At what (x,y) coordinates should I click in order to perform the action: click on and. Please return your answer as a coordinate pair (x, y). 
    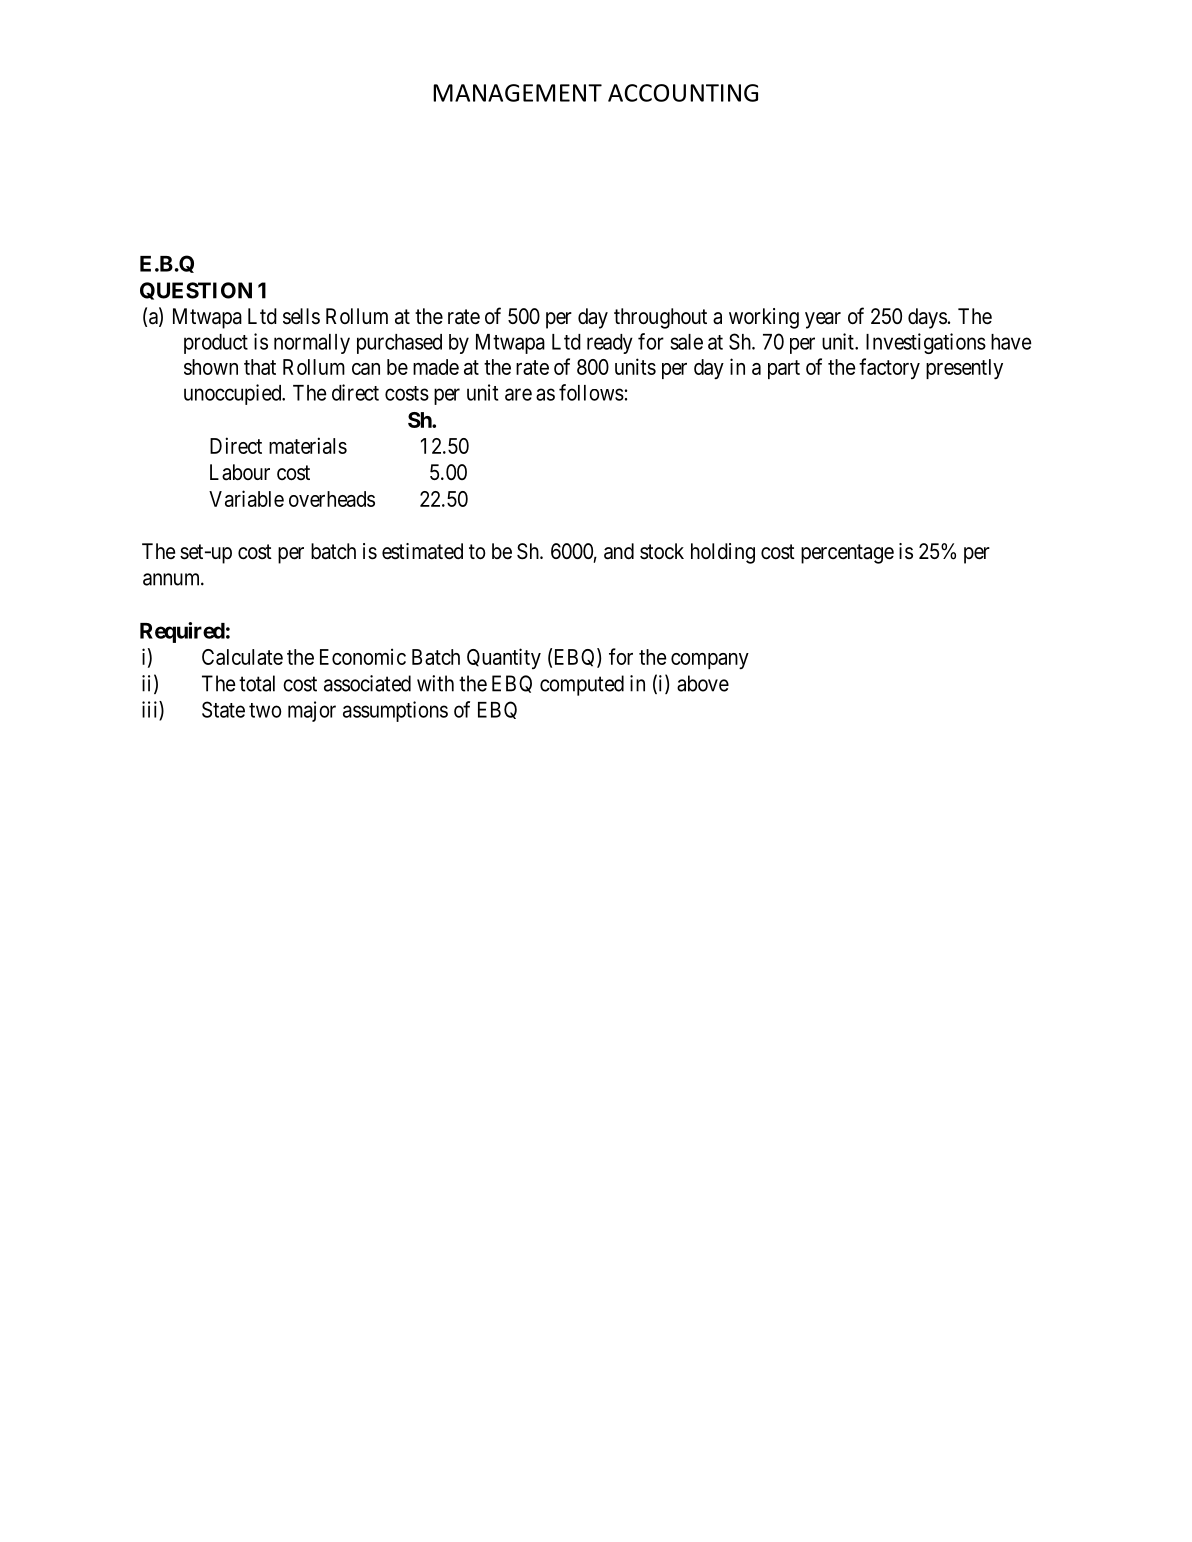
    Looking at the image, I should click on (619, 551).
